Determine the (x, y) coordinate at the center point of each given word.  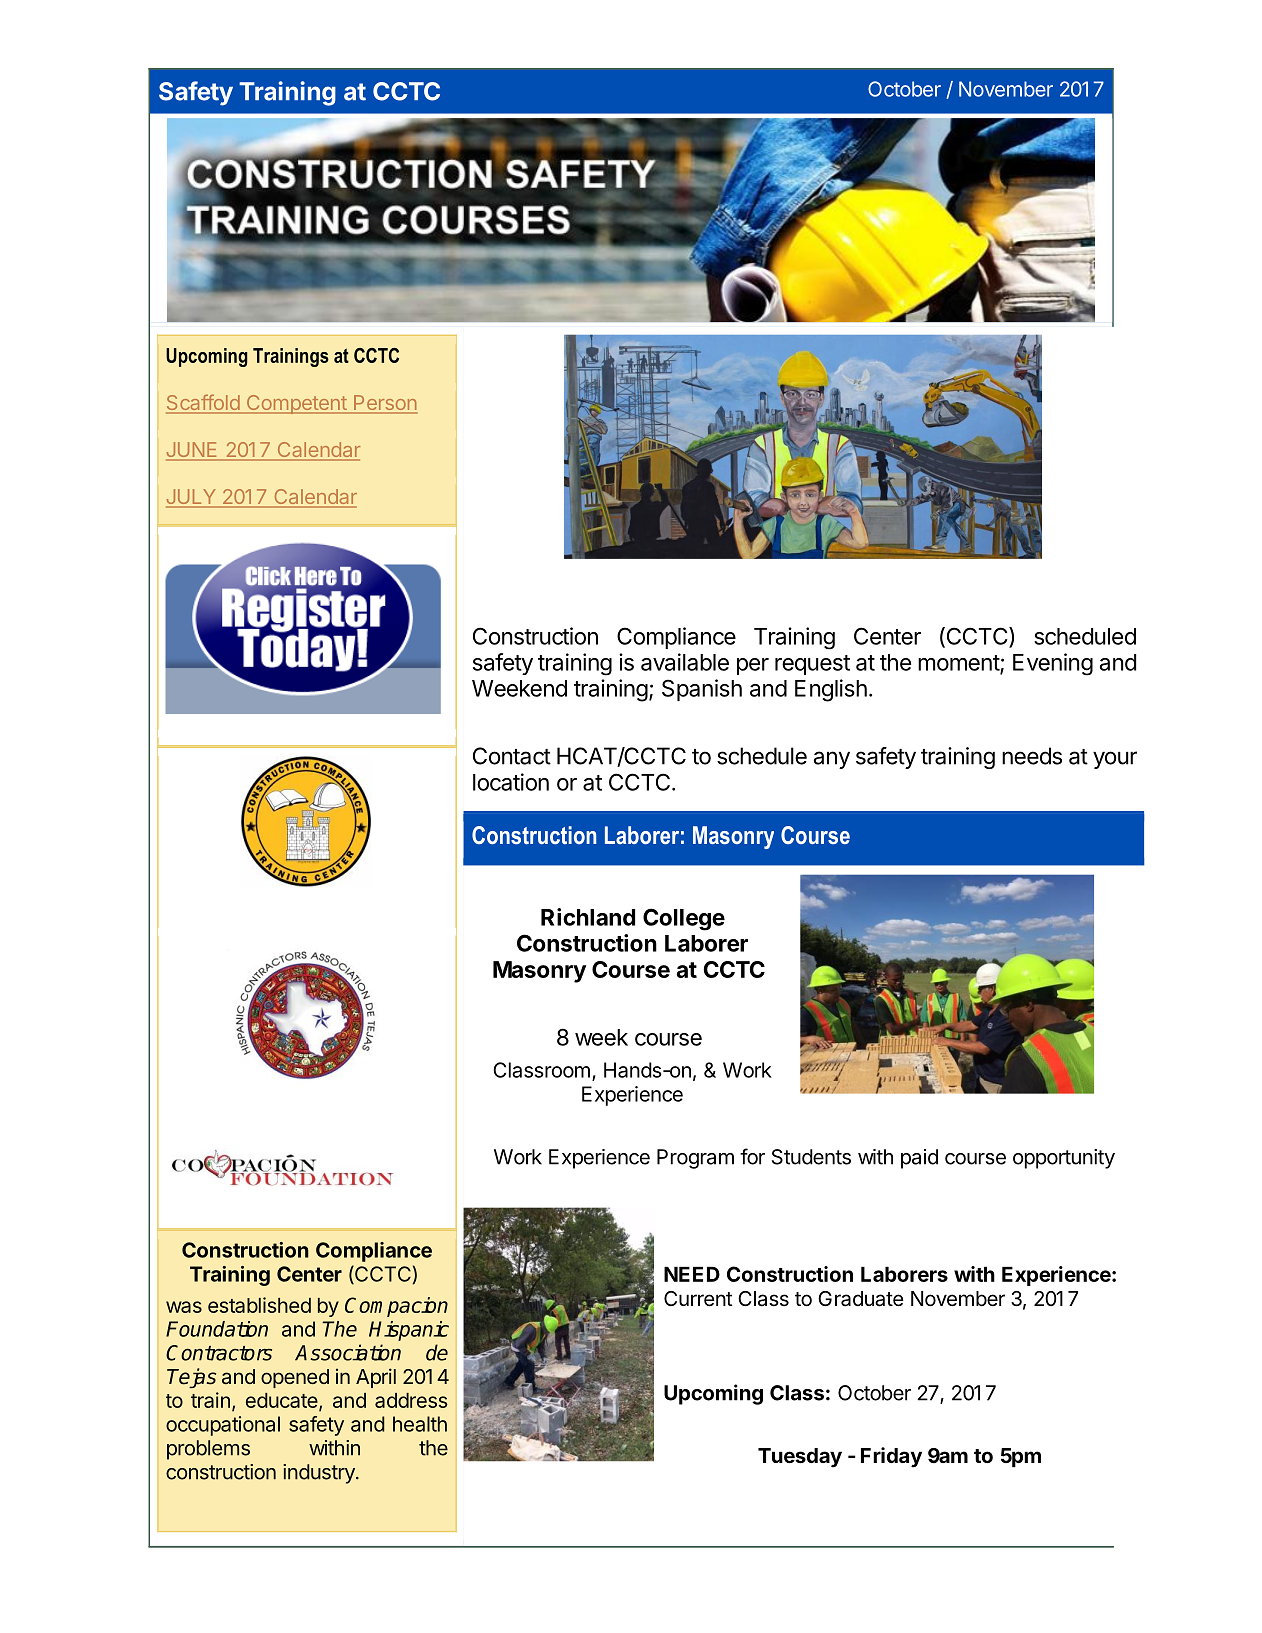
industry (320, 1474)
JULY (192, 498)
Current (698, 1299)
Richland (588, 917)
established (259, 1305)
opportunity (1064, 1159)
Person (385, 404)
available (685, 662)
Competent (296, 404)
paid (919, 1159)
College (684, 919)
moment (959, 664)
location (511, 782)
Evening (1053, 664)
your (1115, 760)
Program (695, 1159)
